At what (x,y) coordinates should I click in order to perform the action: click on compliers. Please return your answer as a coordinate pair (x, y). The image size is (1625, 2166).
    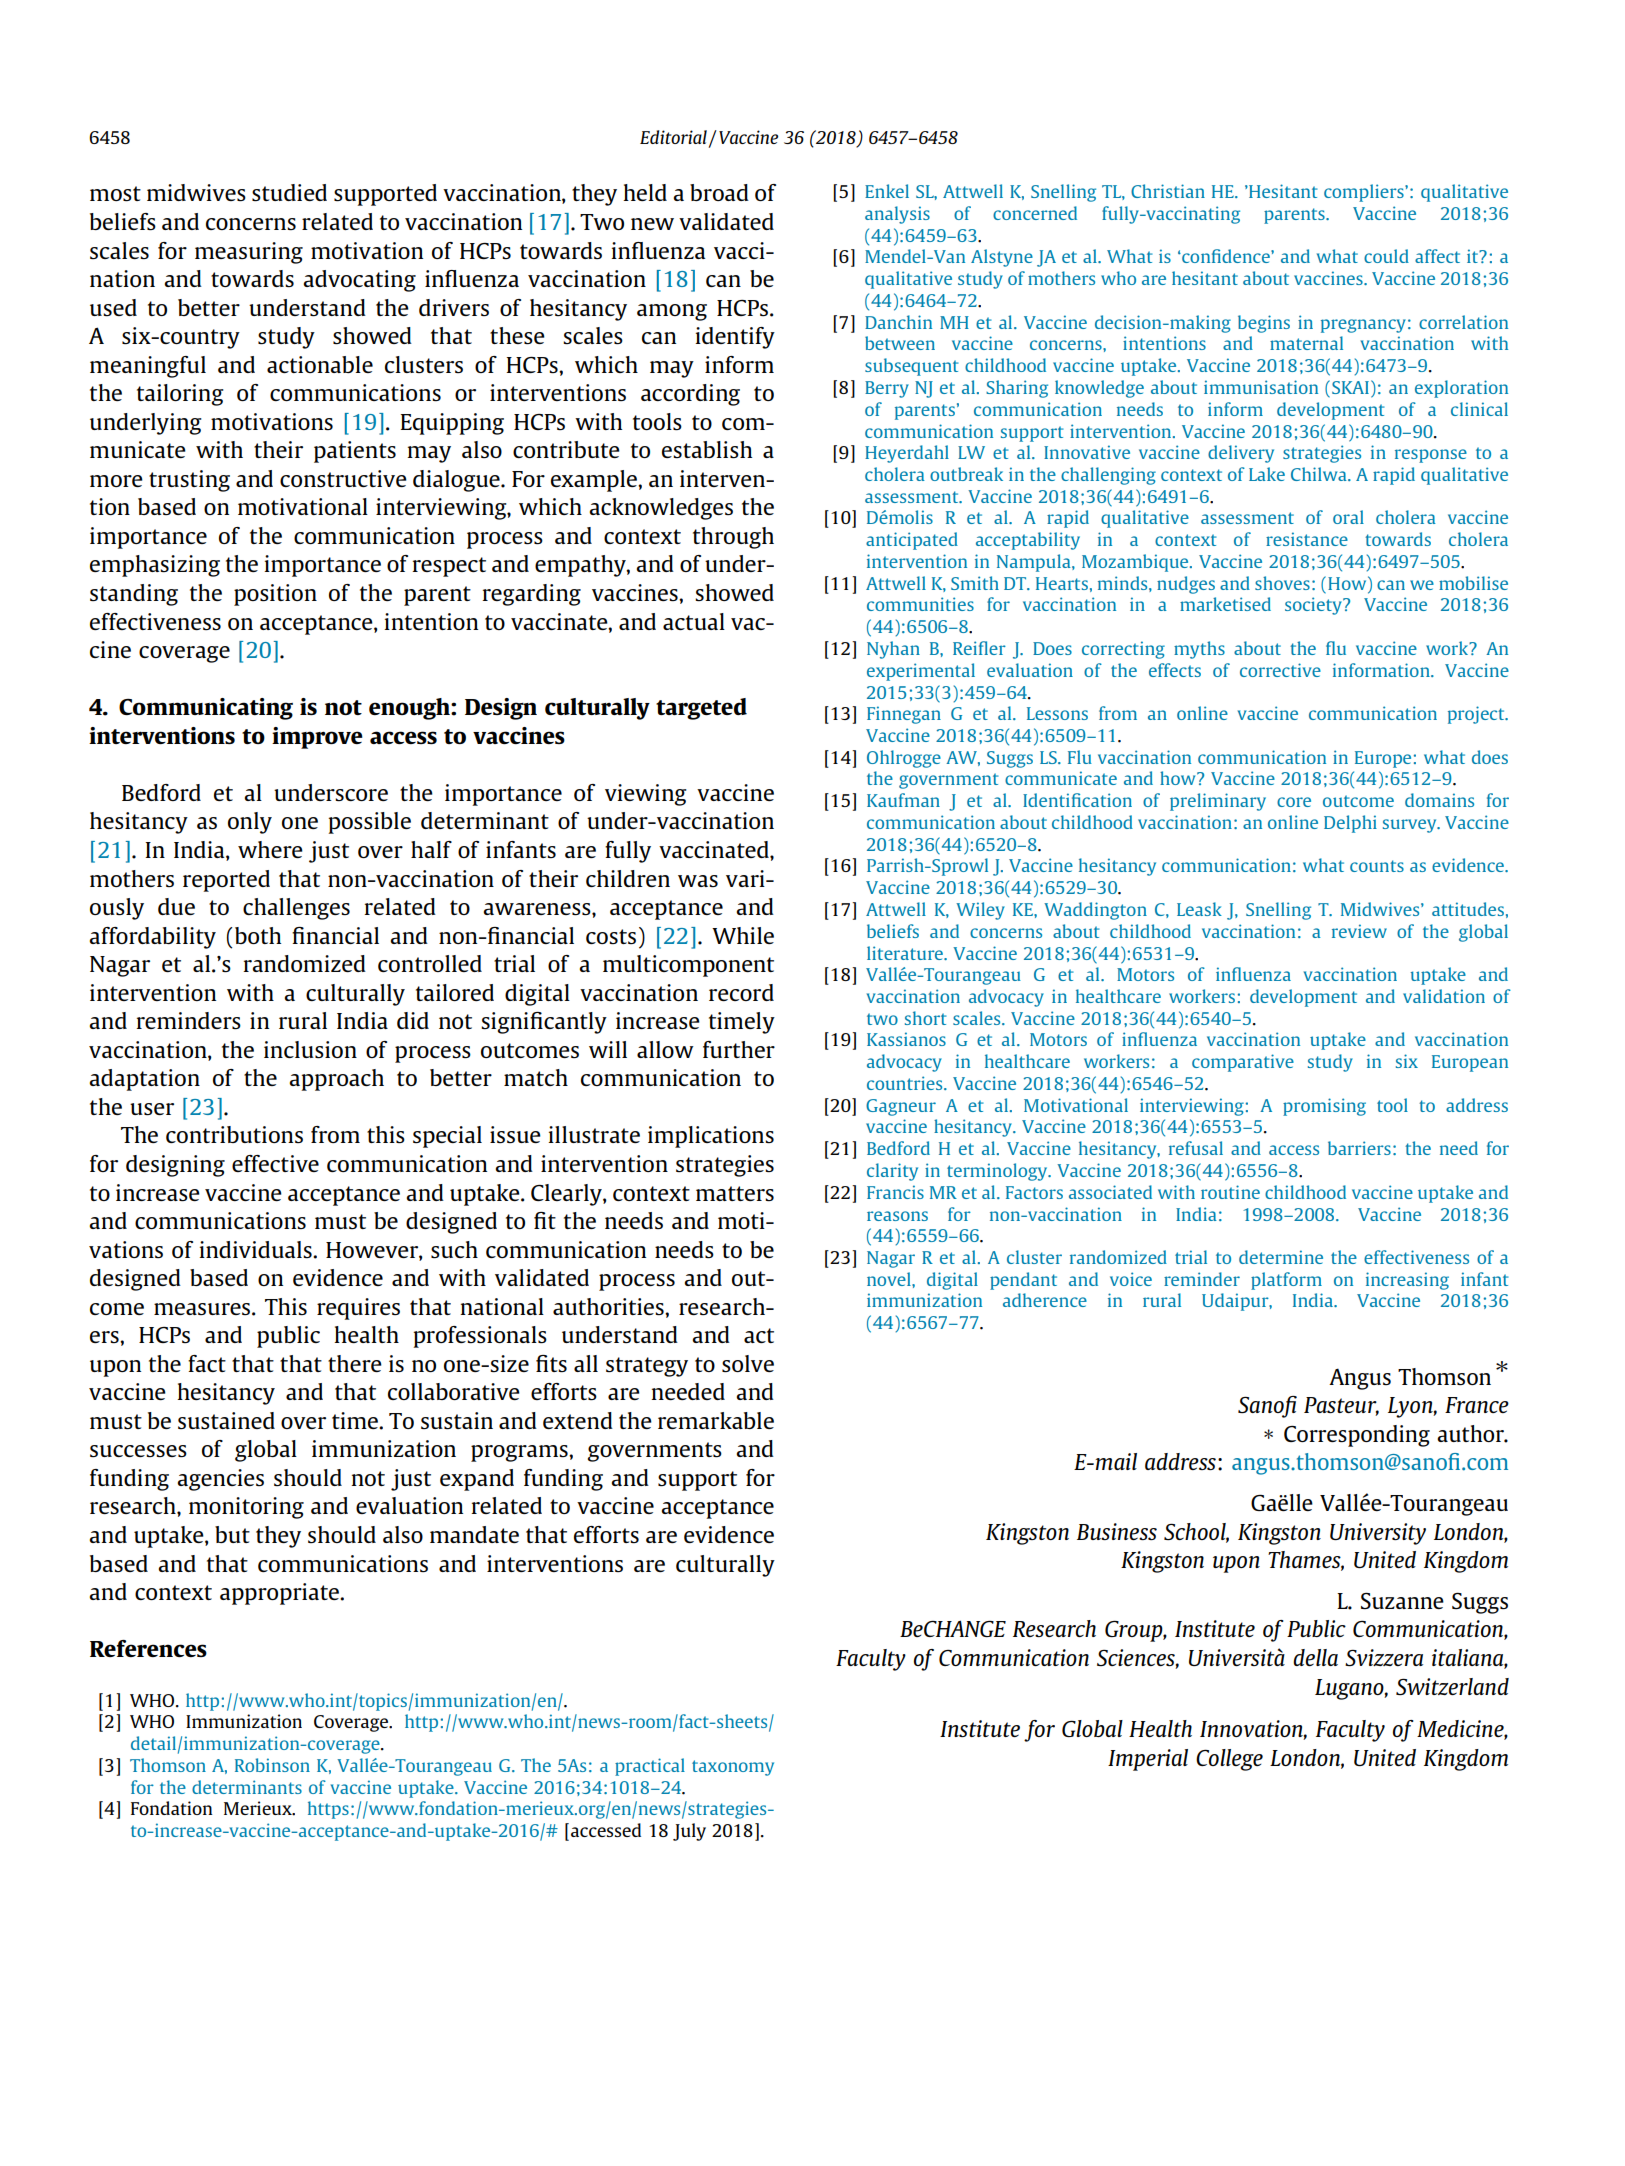
    Looking at the image, I should click on (1365, 193).
